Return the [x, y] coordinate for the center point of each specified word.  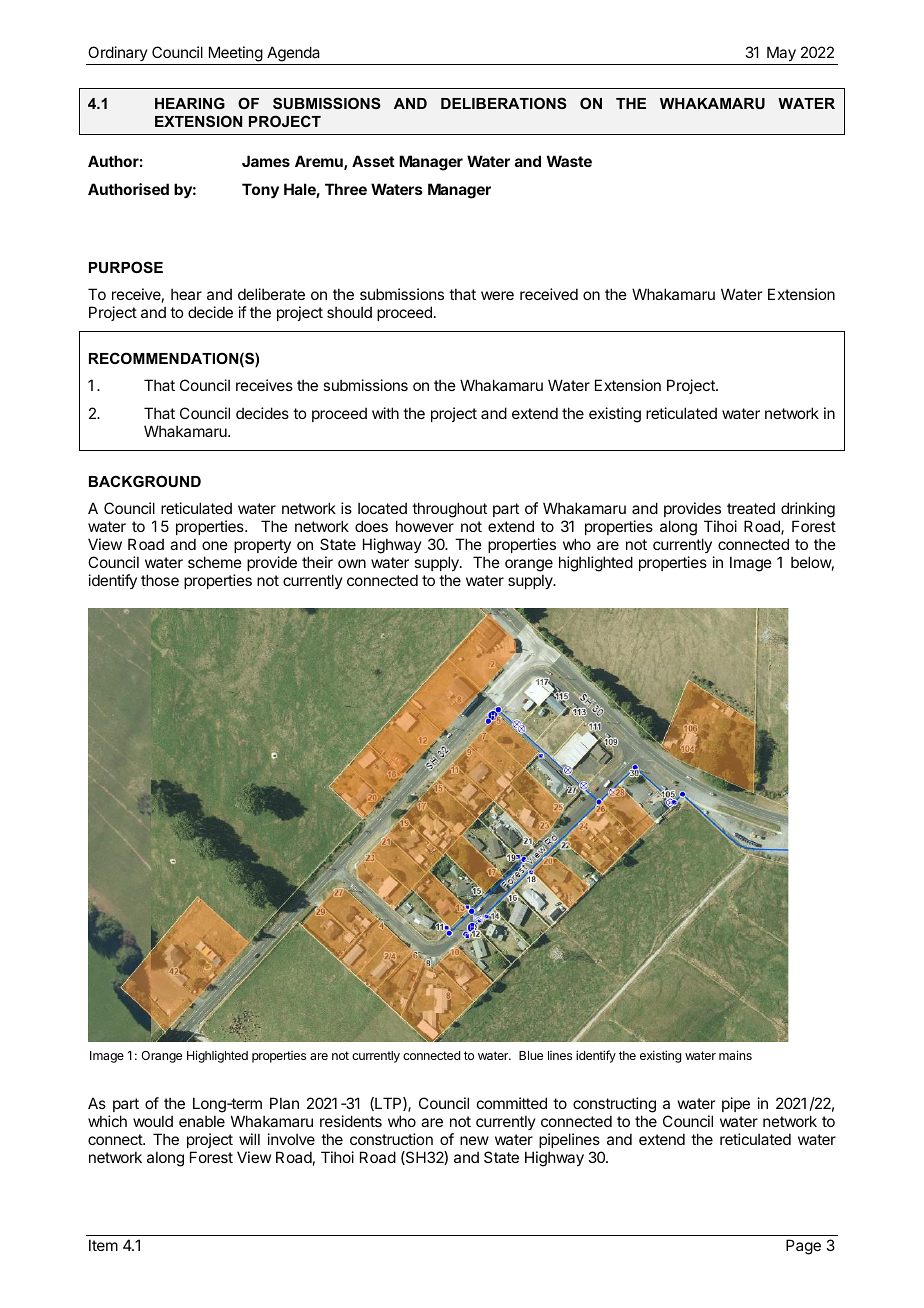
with [385, 413]
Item [103, 1245]
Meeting [236, 54]
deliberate [271, 294]
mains [735, 1055]
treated [751, 508]
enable [202, 1121]
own [352, 563]
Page [803, 1247]
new [474, 1140]
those [160, 580]
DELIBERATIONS [504, 103]
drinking [808, 510]
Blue [531, 1055]
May [781, 53]
